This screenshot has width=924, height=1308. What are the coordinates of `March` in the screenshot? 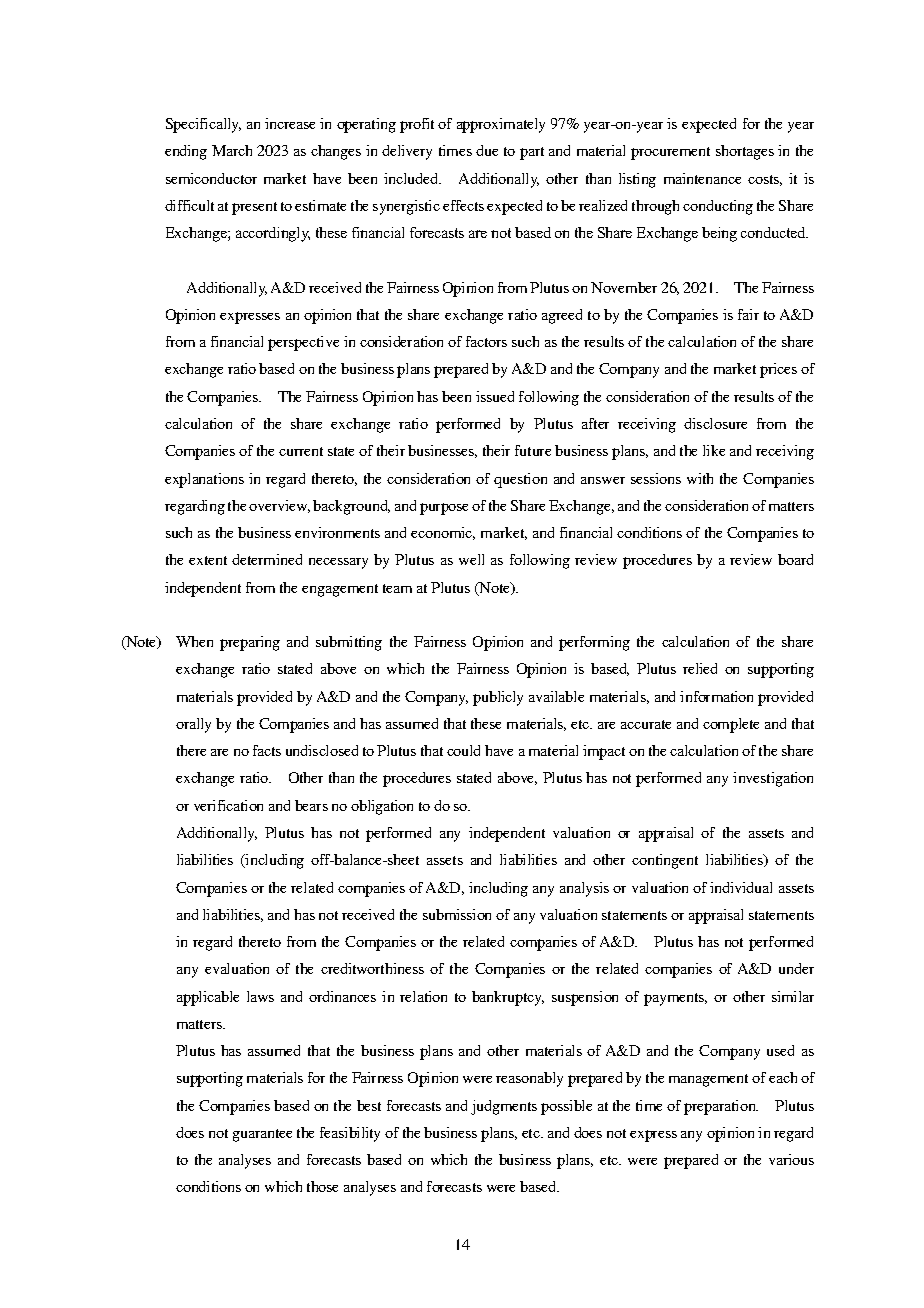 It's located at (232, 150).
